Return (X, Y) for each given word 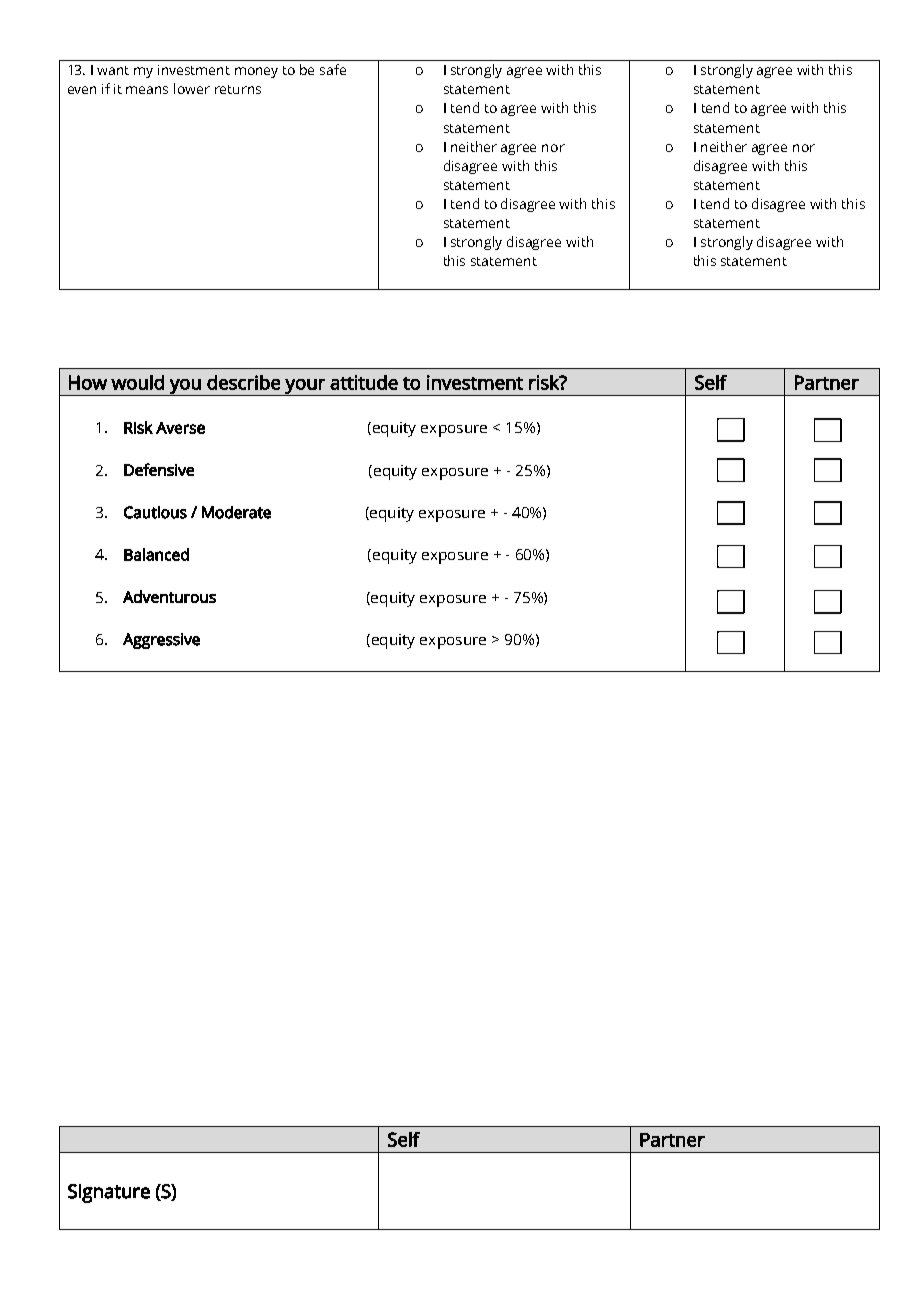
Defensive (159, 469)
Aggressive (161, 641)
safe (333, 69)
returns (238, 89)
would (137, 382)
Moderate (236, 512)
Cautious (155, 512)
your (305, 387)
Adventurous (169, 596)
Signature (109, 1193)
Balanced (156, 554)
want (113, 70)
